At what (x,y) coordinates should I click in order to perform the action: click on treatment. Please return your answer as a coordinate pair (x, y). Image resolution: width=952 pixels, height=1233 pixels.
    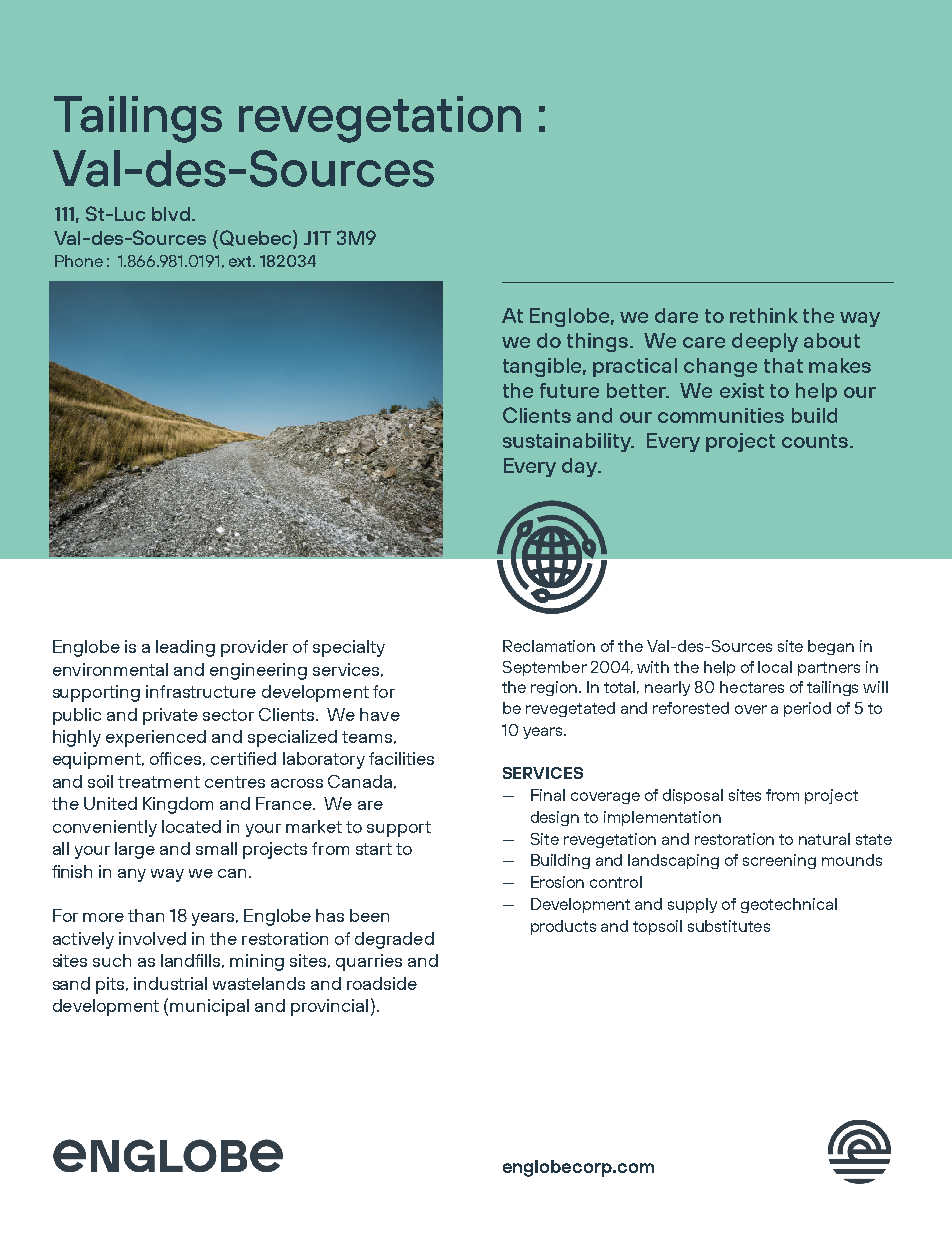
    Looking at the image, I should click on (159, 782).
